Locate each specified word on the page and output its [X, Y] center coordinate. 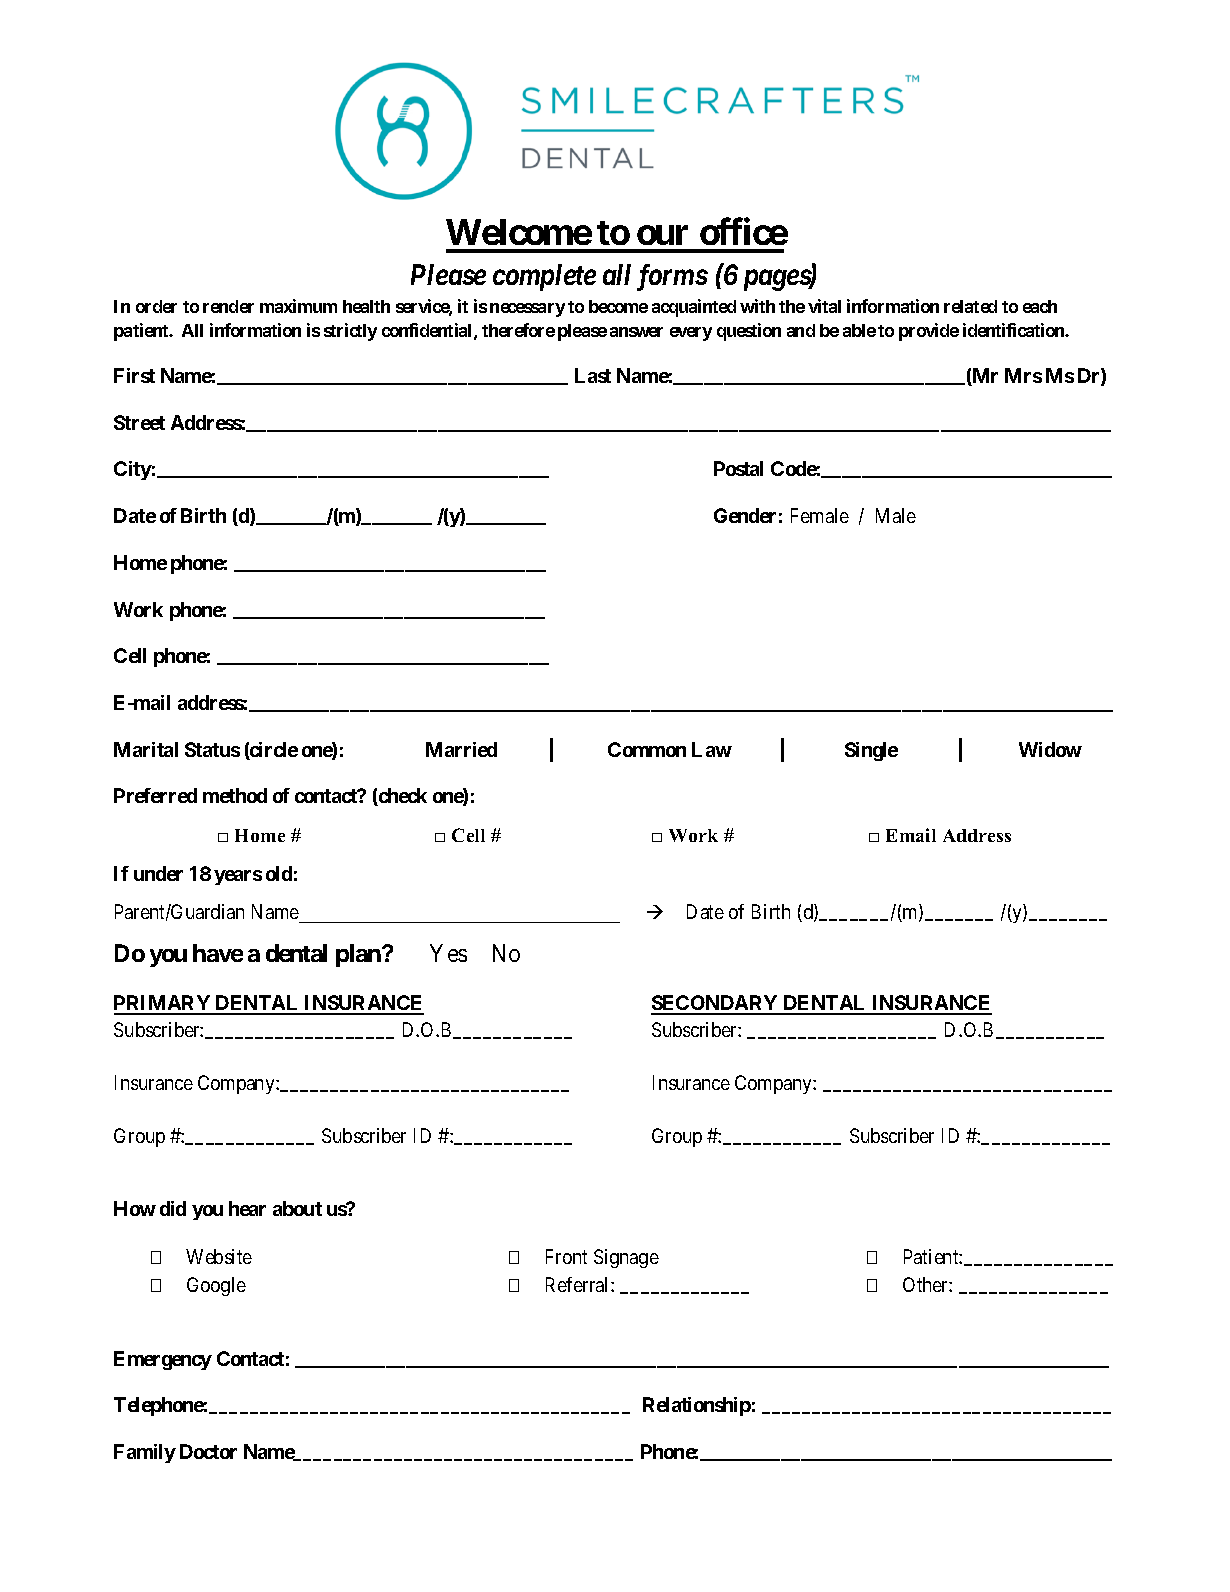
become [618, 306]
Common [647, 749]
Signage [626, 1258]
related [970, 306]
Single [871, 751]
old [279, 873]
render [228, 306]
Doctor [208, 1451]
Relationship [697, 1406]
